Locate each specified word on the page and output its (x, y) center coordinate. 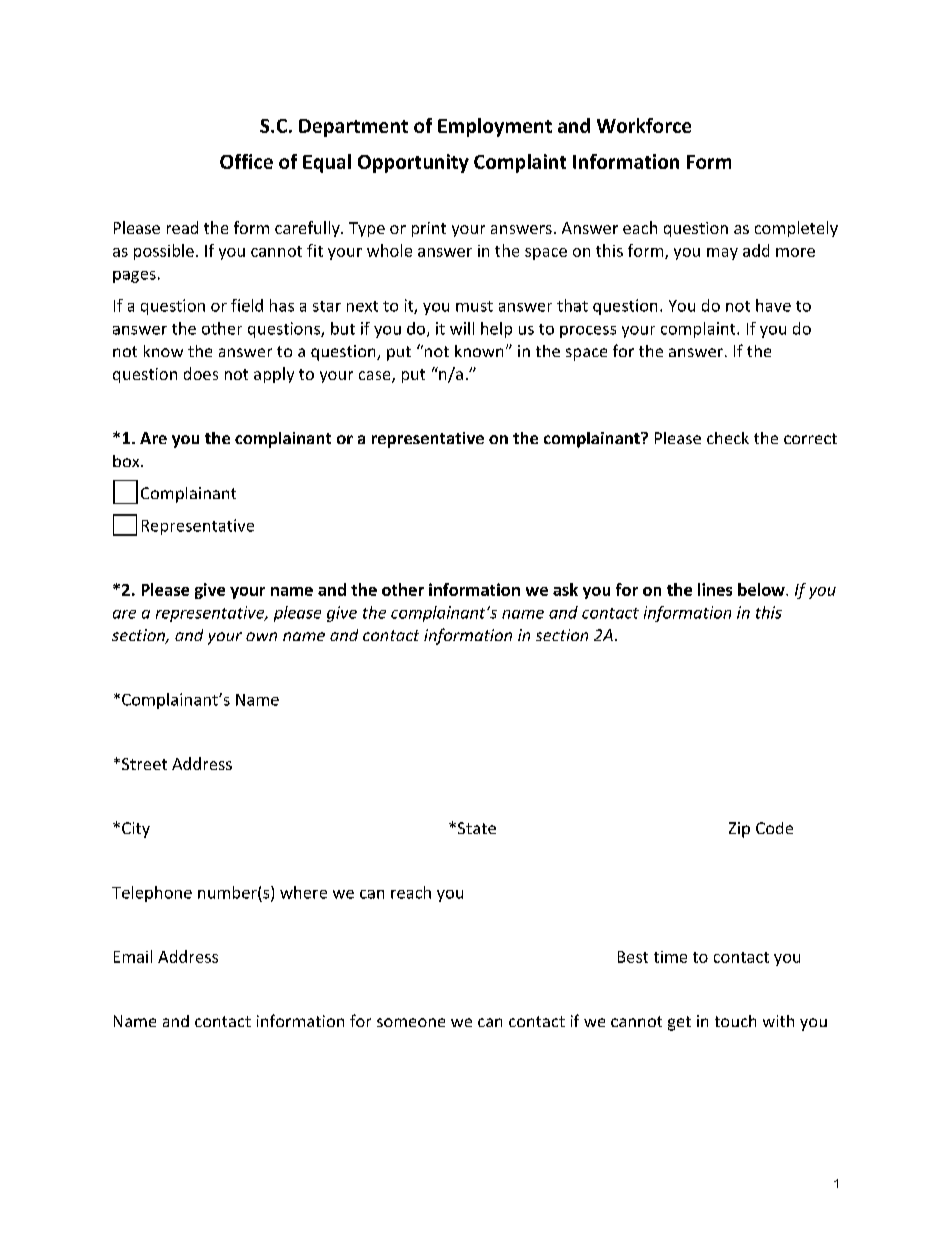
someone (411, 1022)
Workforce (644, 125)
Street (144, 764)
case (376, 377)
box (127, 461)
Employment (495, 127)
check (728, 438)
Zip (739, 830)
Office (246, 161)
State (477, 828)
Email (133, 956)
